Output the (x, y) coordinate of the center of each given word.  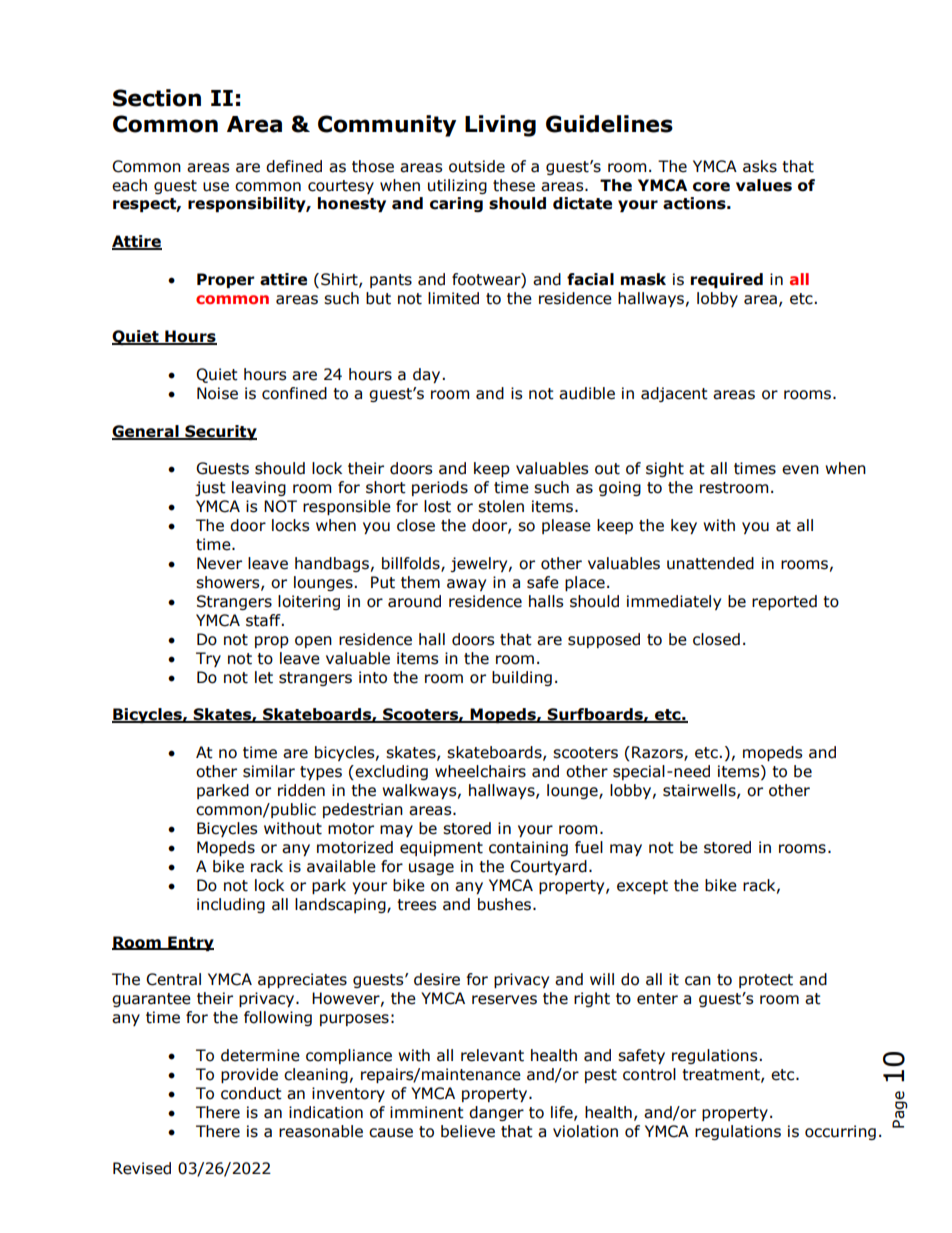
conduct (251, 1093)
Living (500, 126)
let (264, 677)
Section (157, 98)
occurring (840, 1132)
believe (468, 1131)
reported (784, 602)
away (466, 585)
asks (760, 166)
